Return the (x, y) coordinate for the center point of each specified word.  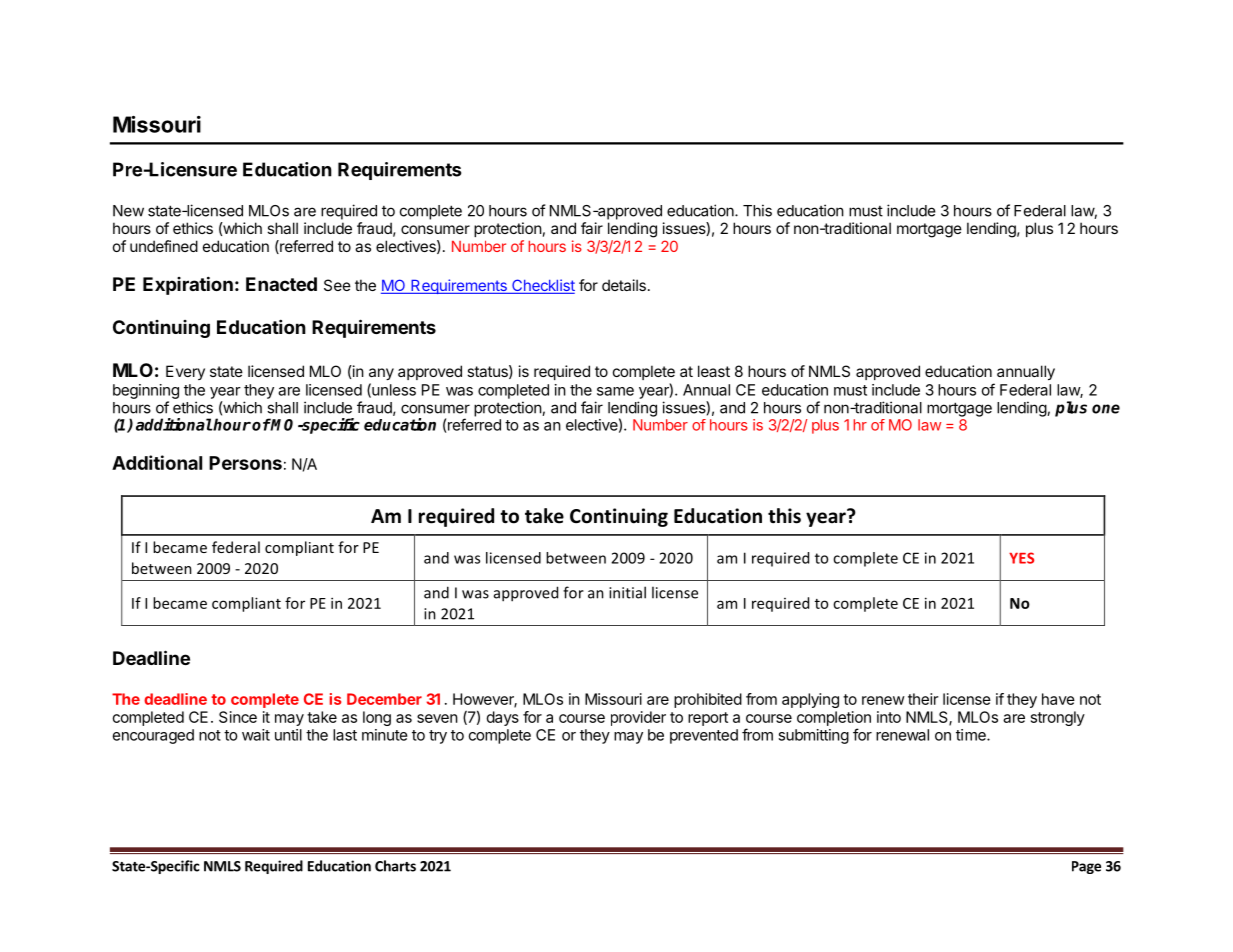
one (1106, 409)
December (384, 699)
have (1058, 699)
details (624, 285)
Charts (395, 866)
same (615, 391)
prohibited (708, 700)
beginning (146, 391)
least (714, 371)
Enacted (281, 284)
